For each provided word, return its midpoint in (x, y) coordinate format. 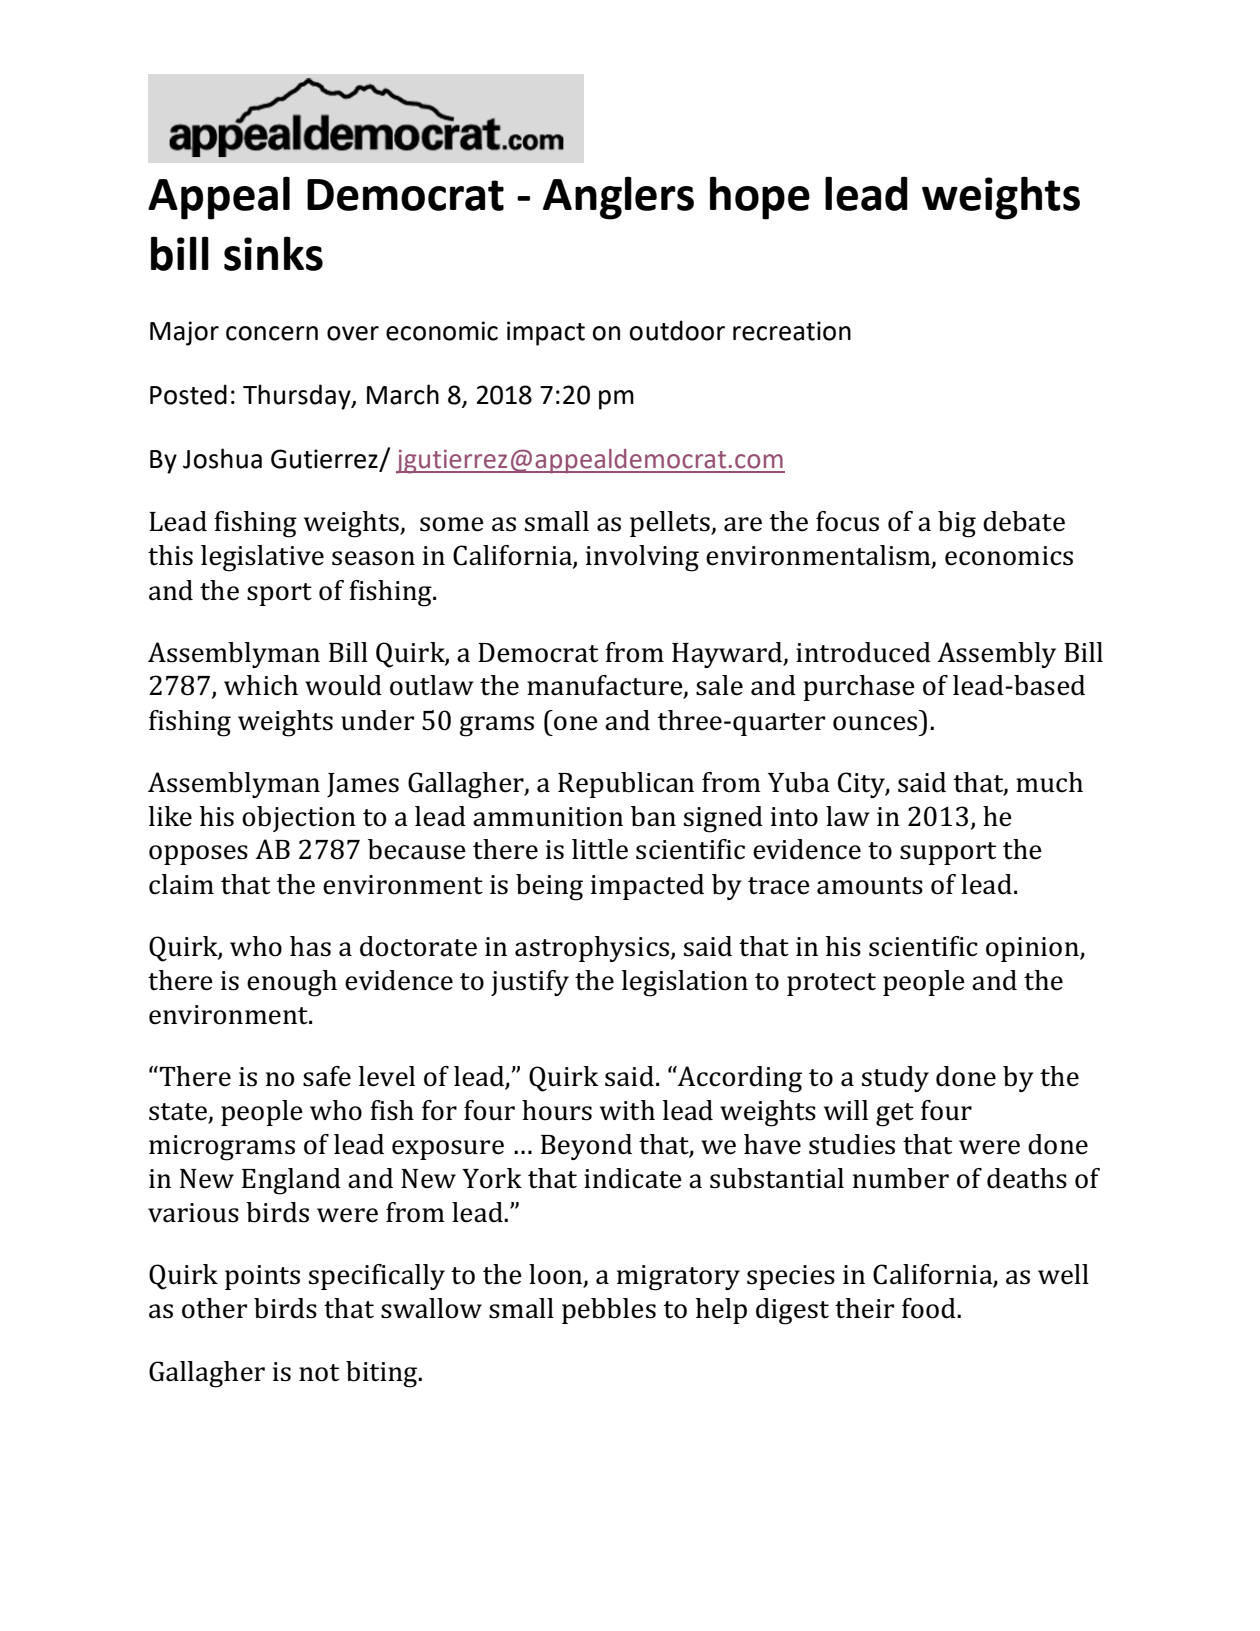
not (319, 1373)
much (1049, 782)
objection (299, 819)
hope (760, 198)
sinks (273, 253)
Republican (626, 785)
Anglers (618, 198)
